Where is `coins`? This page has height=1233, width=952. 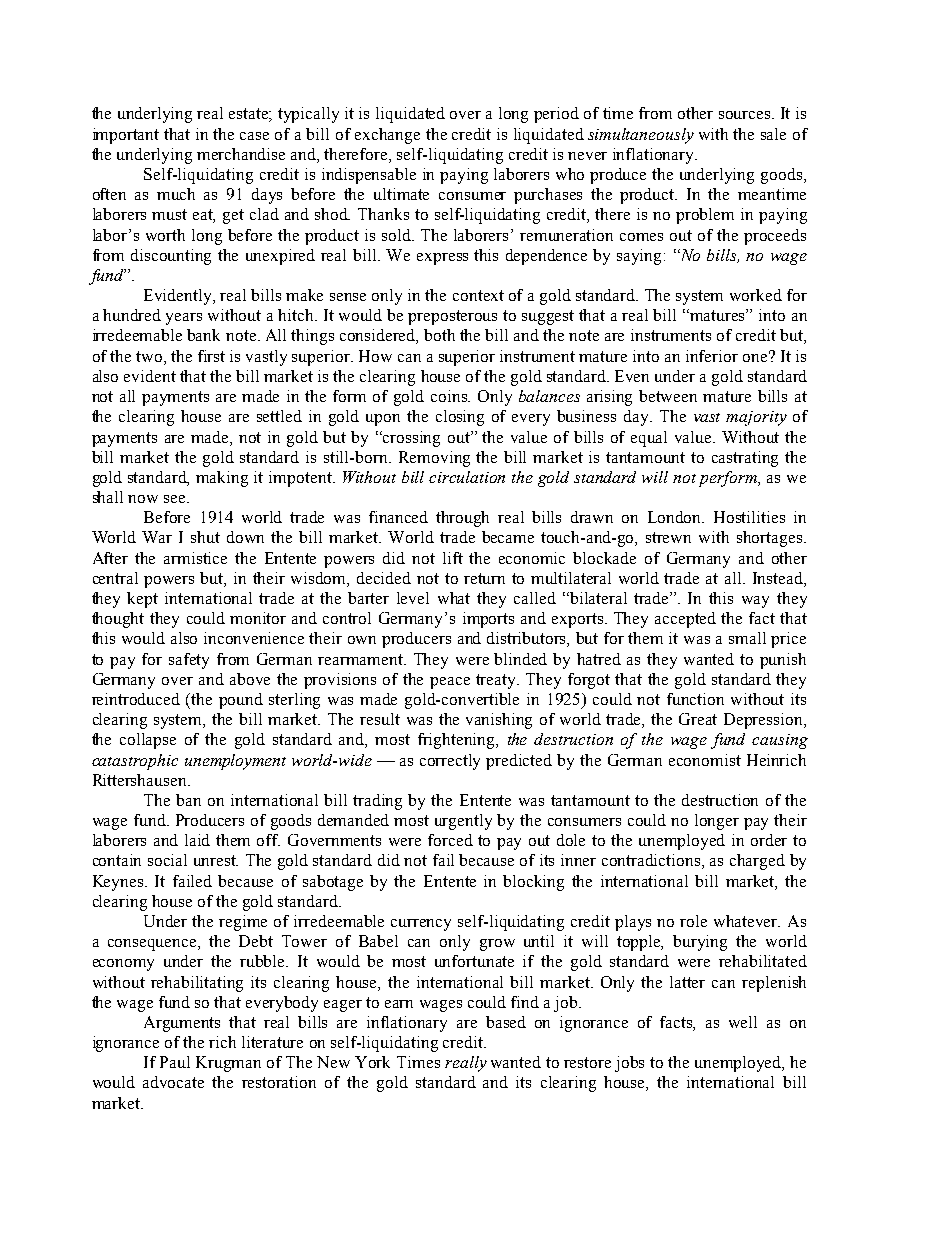
coins is located at coordinates (450, 396).
